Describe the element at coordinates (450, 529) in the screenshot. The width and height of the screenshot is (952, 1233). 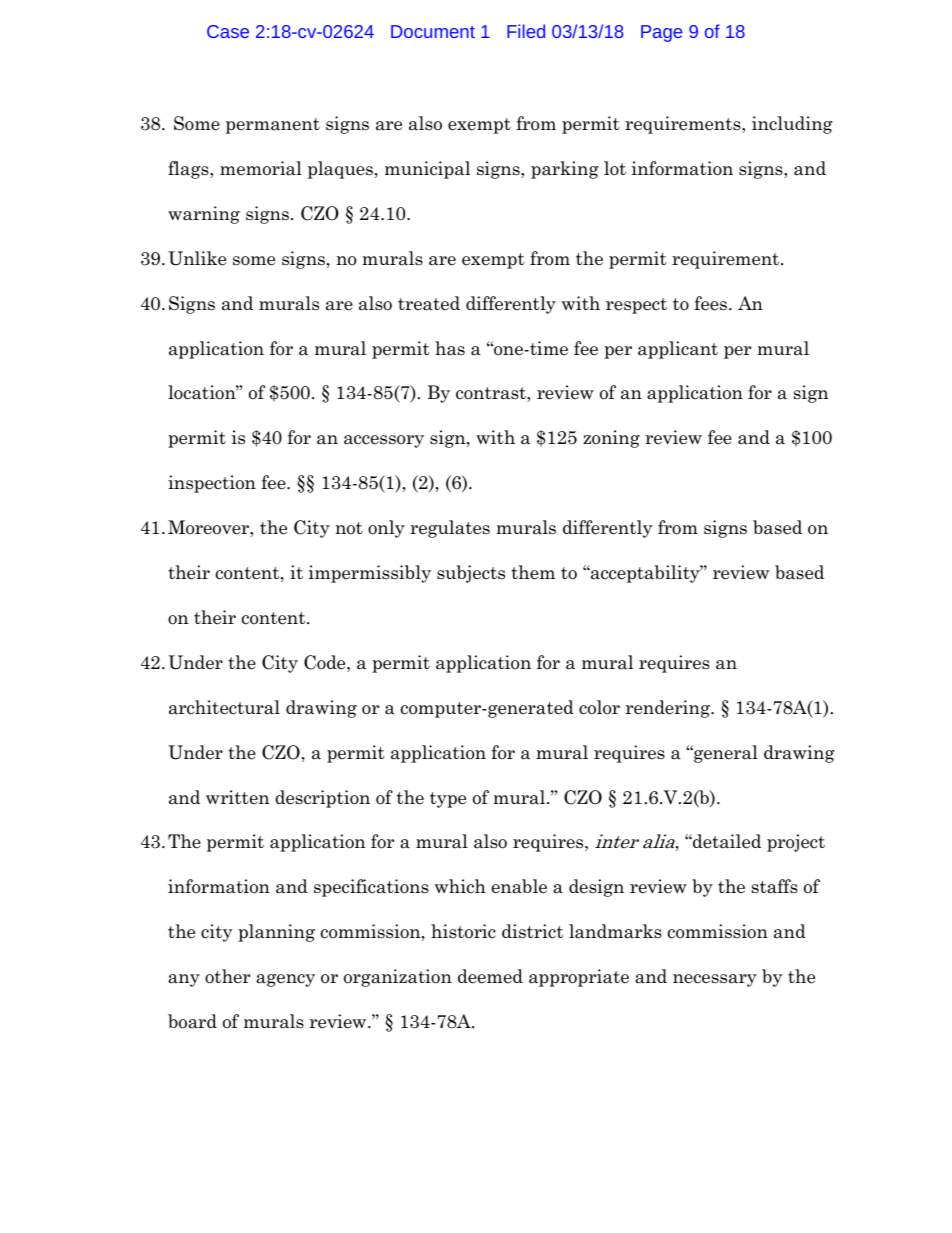
I see `regulates` at that location.
